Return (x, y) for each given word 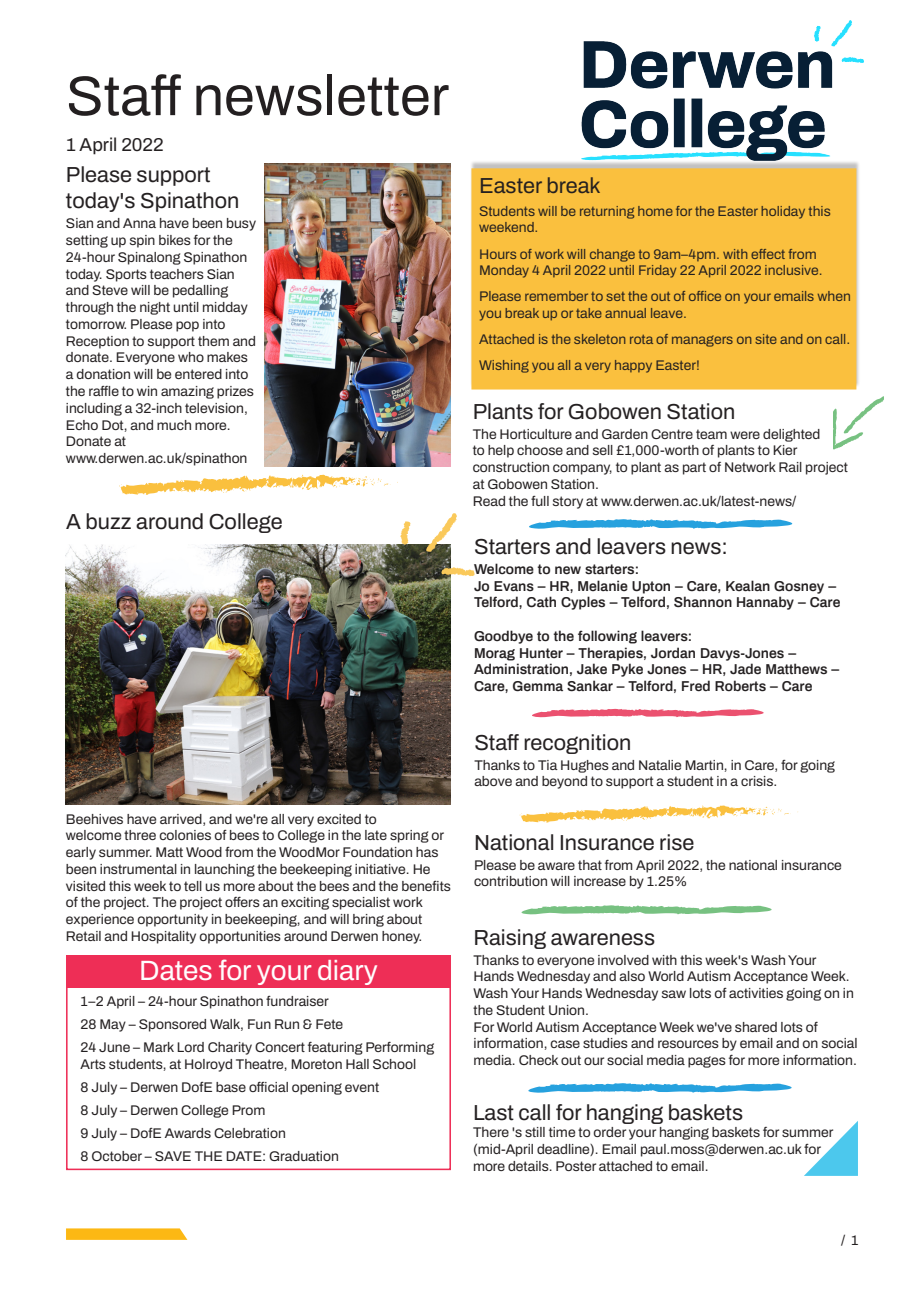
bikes (175, 240)
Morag (495, 654)
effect (768, 254)
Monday (504, 271)
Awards (188, 1133)
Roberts (740, 686)
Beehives (94, 819)
